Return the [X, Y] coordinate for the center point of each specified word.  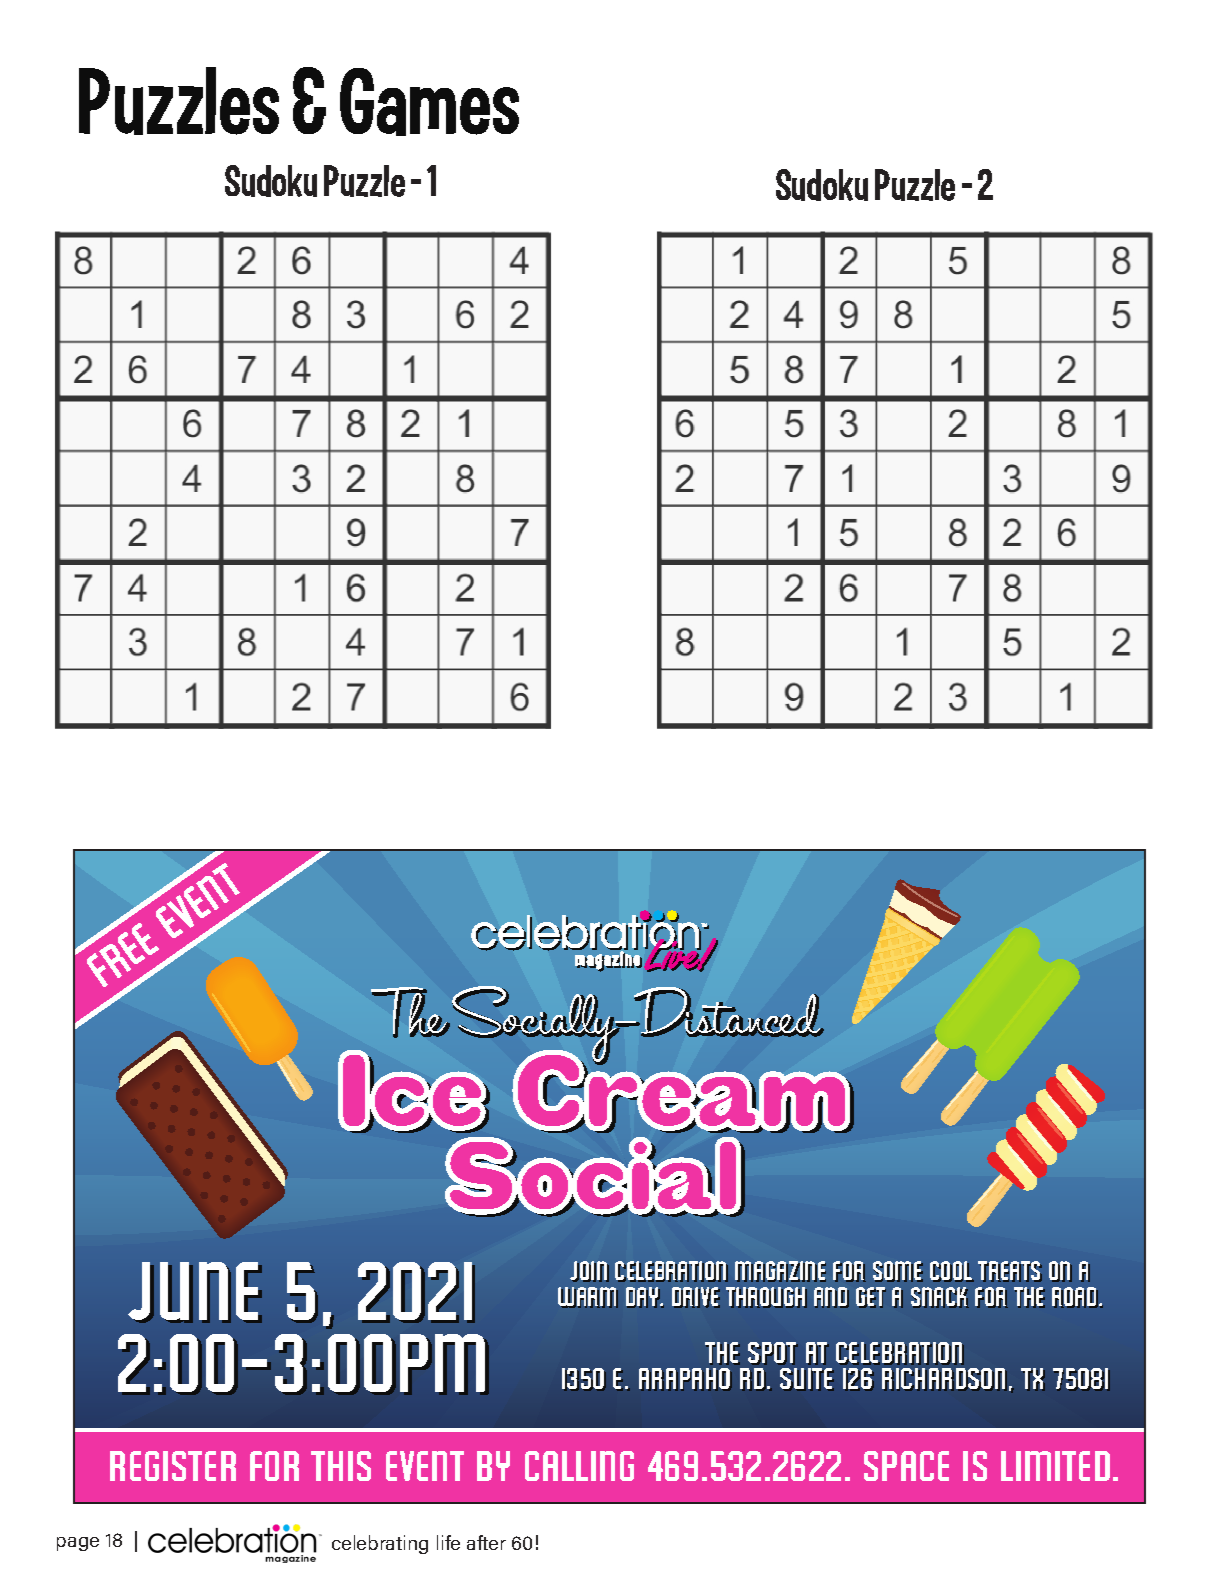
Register [173, 1466]
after [486, 1542]
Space [906, 1466]
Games [429, 102]
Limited [1055, 1466]
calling [579, 1466]
